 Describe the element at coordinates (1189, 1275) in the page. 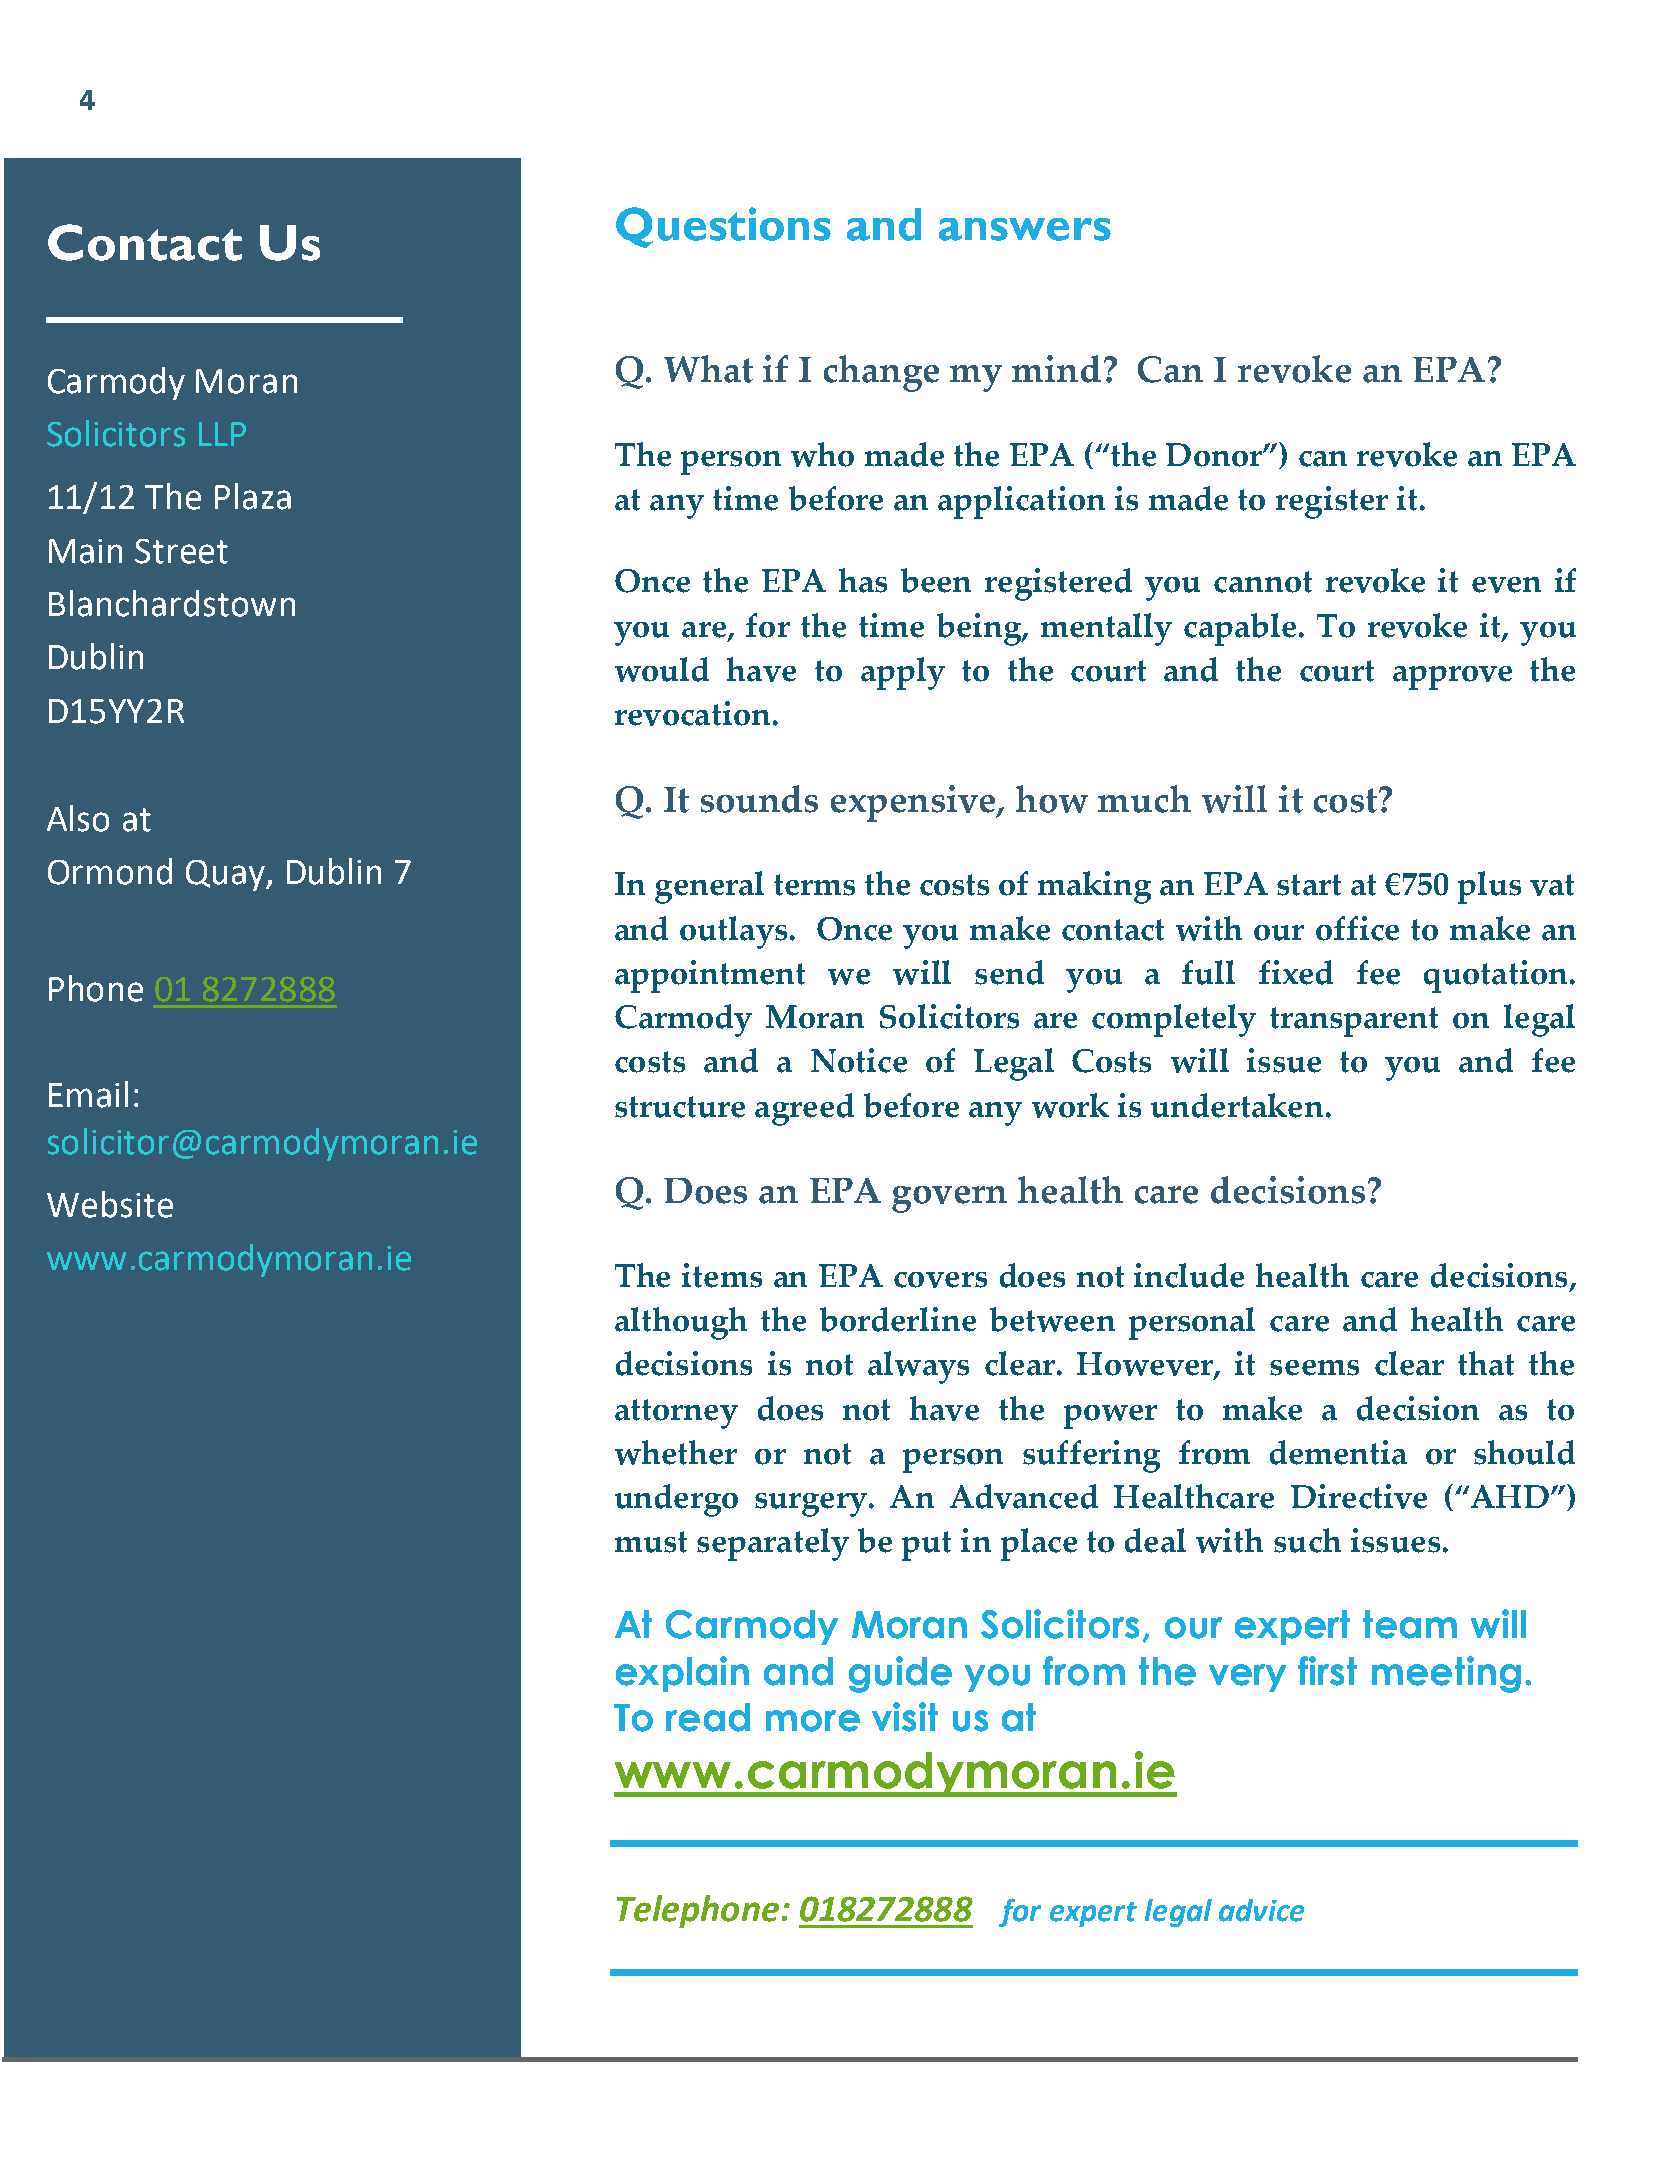

I see `include` at that location.
